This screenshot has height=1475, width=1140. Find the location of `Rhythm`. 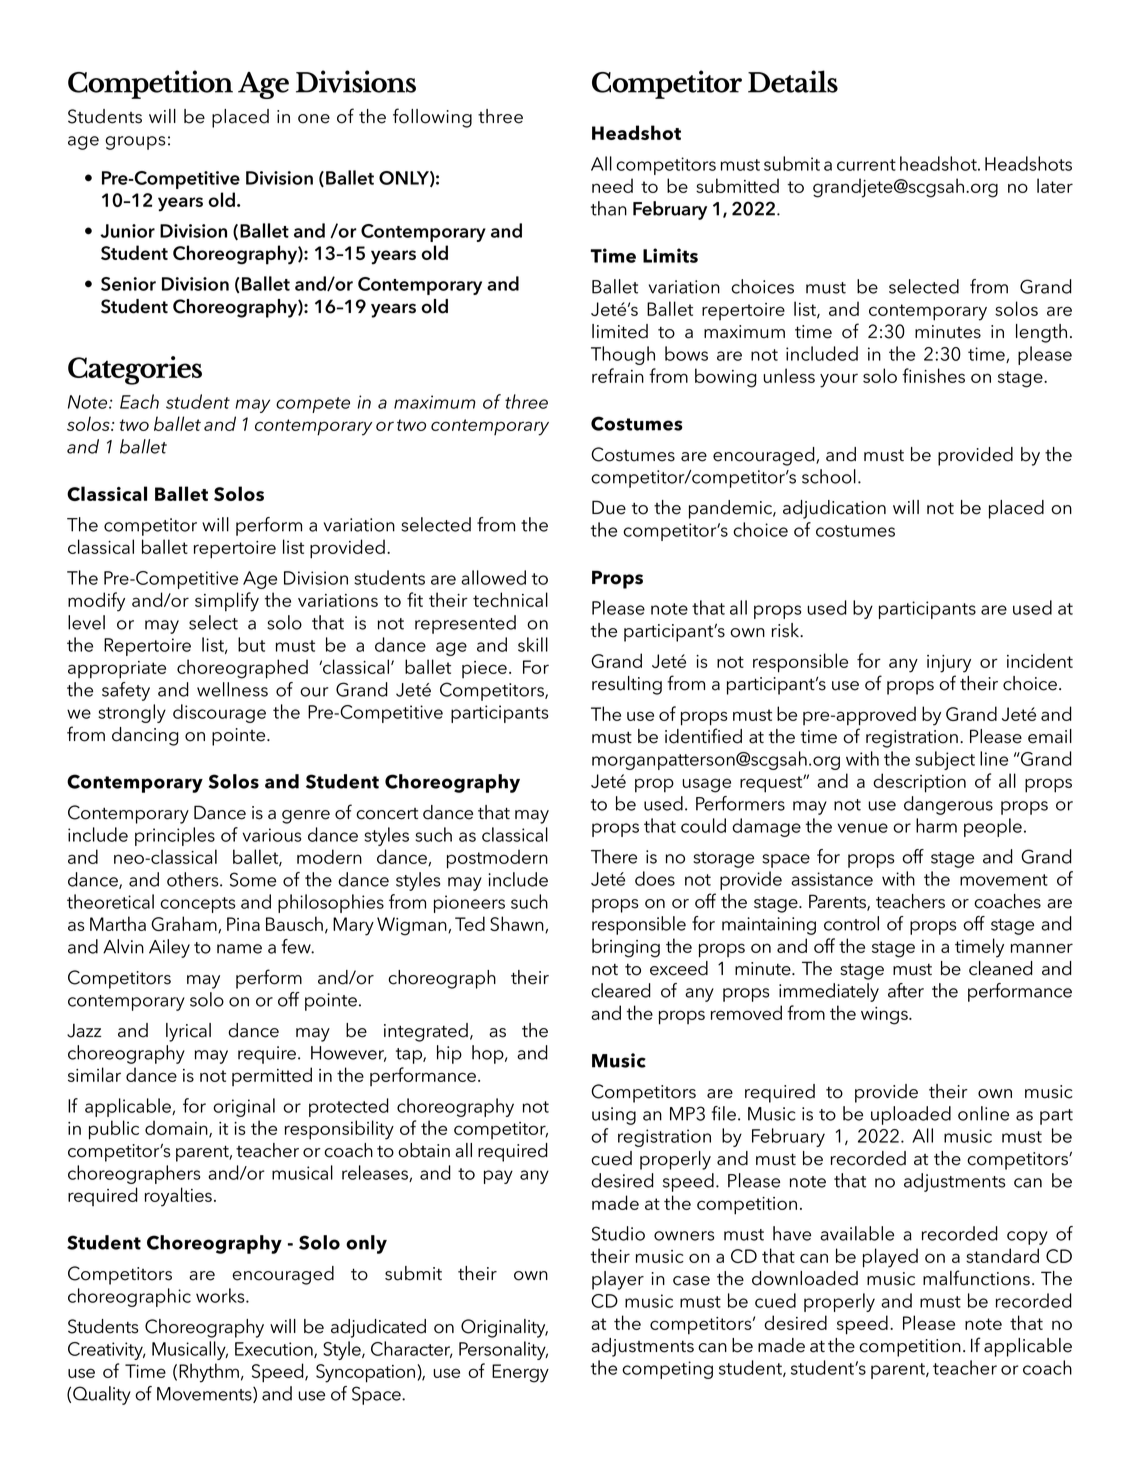

Rhythm is located at coordinates (209, 1373).
